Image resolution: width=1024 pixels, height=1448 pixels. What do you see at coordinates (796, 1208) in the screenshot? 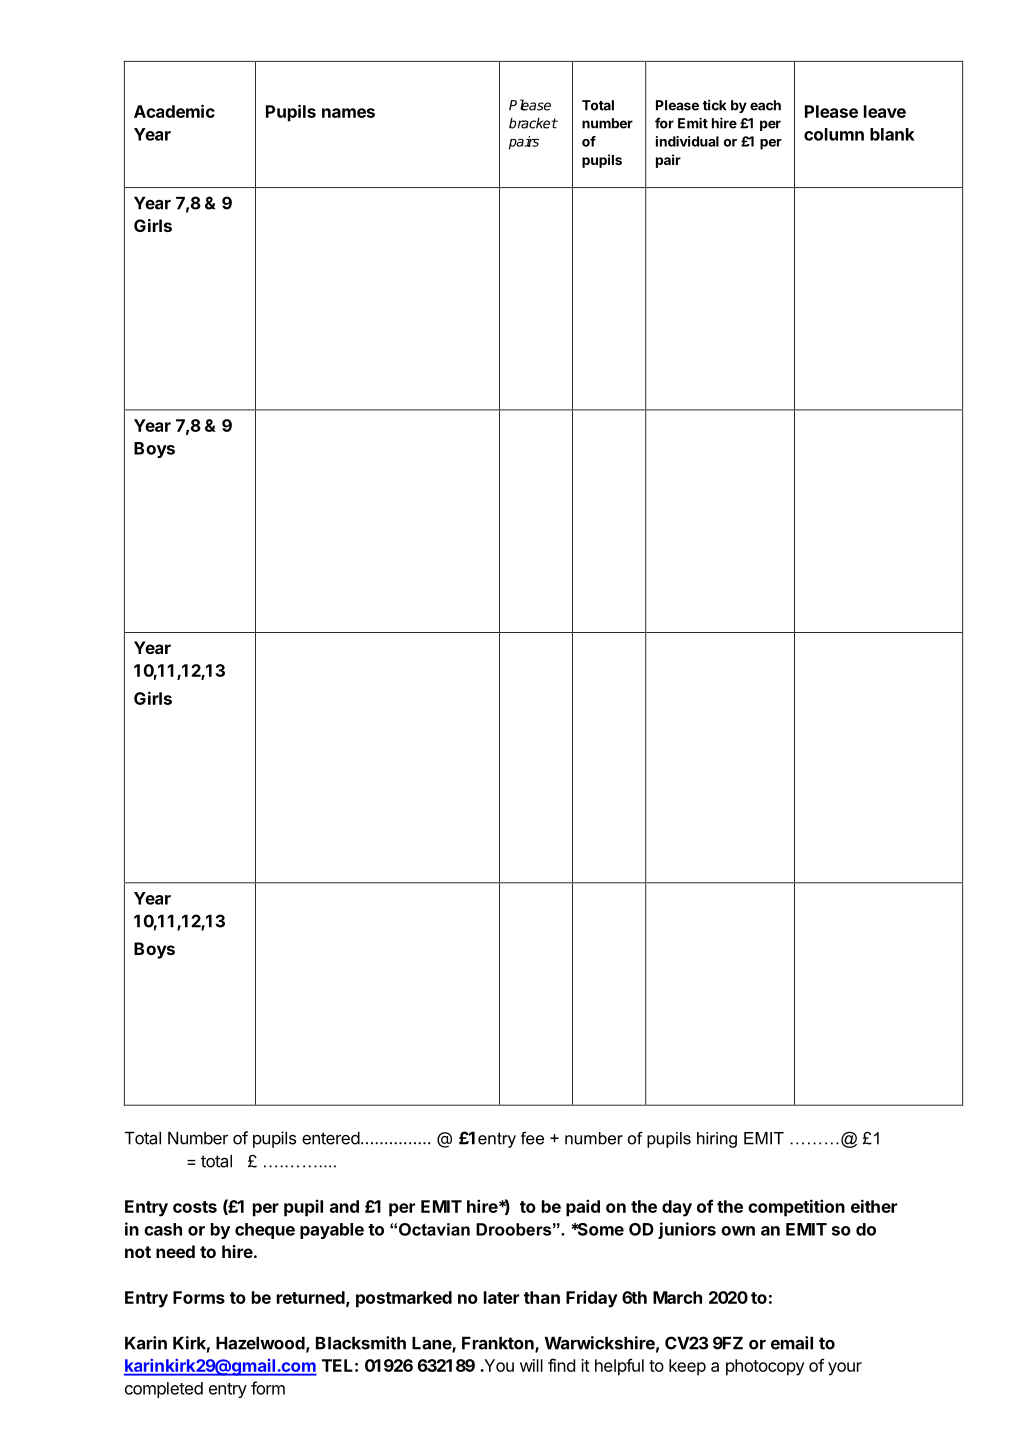
I see `competition` at bounding box center [796, 1208].
